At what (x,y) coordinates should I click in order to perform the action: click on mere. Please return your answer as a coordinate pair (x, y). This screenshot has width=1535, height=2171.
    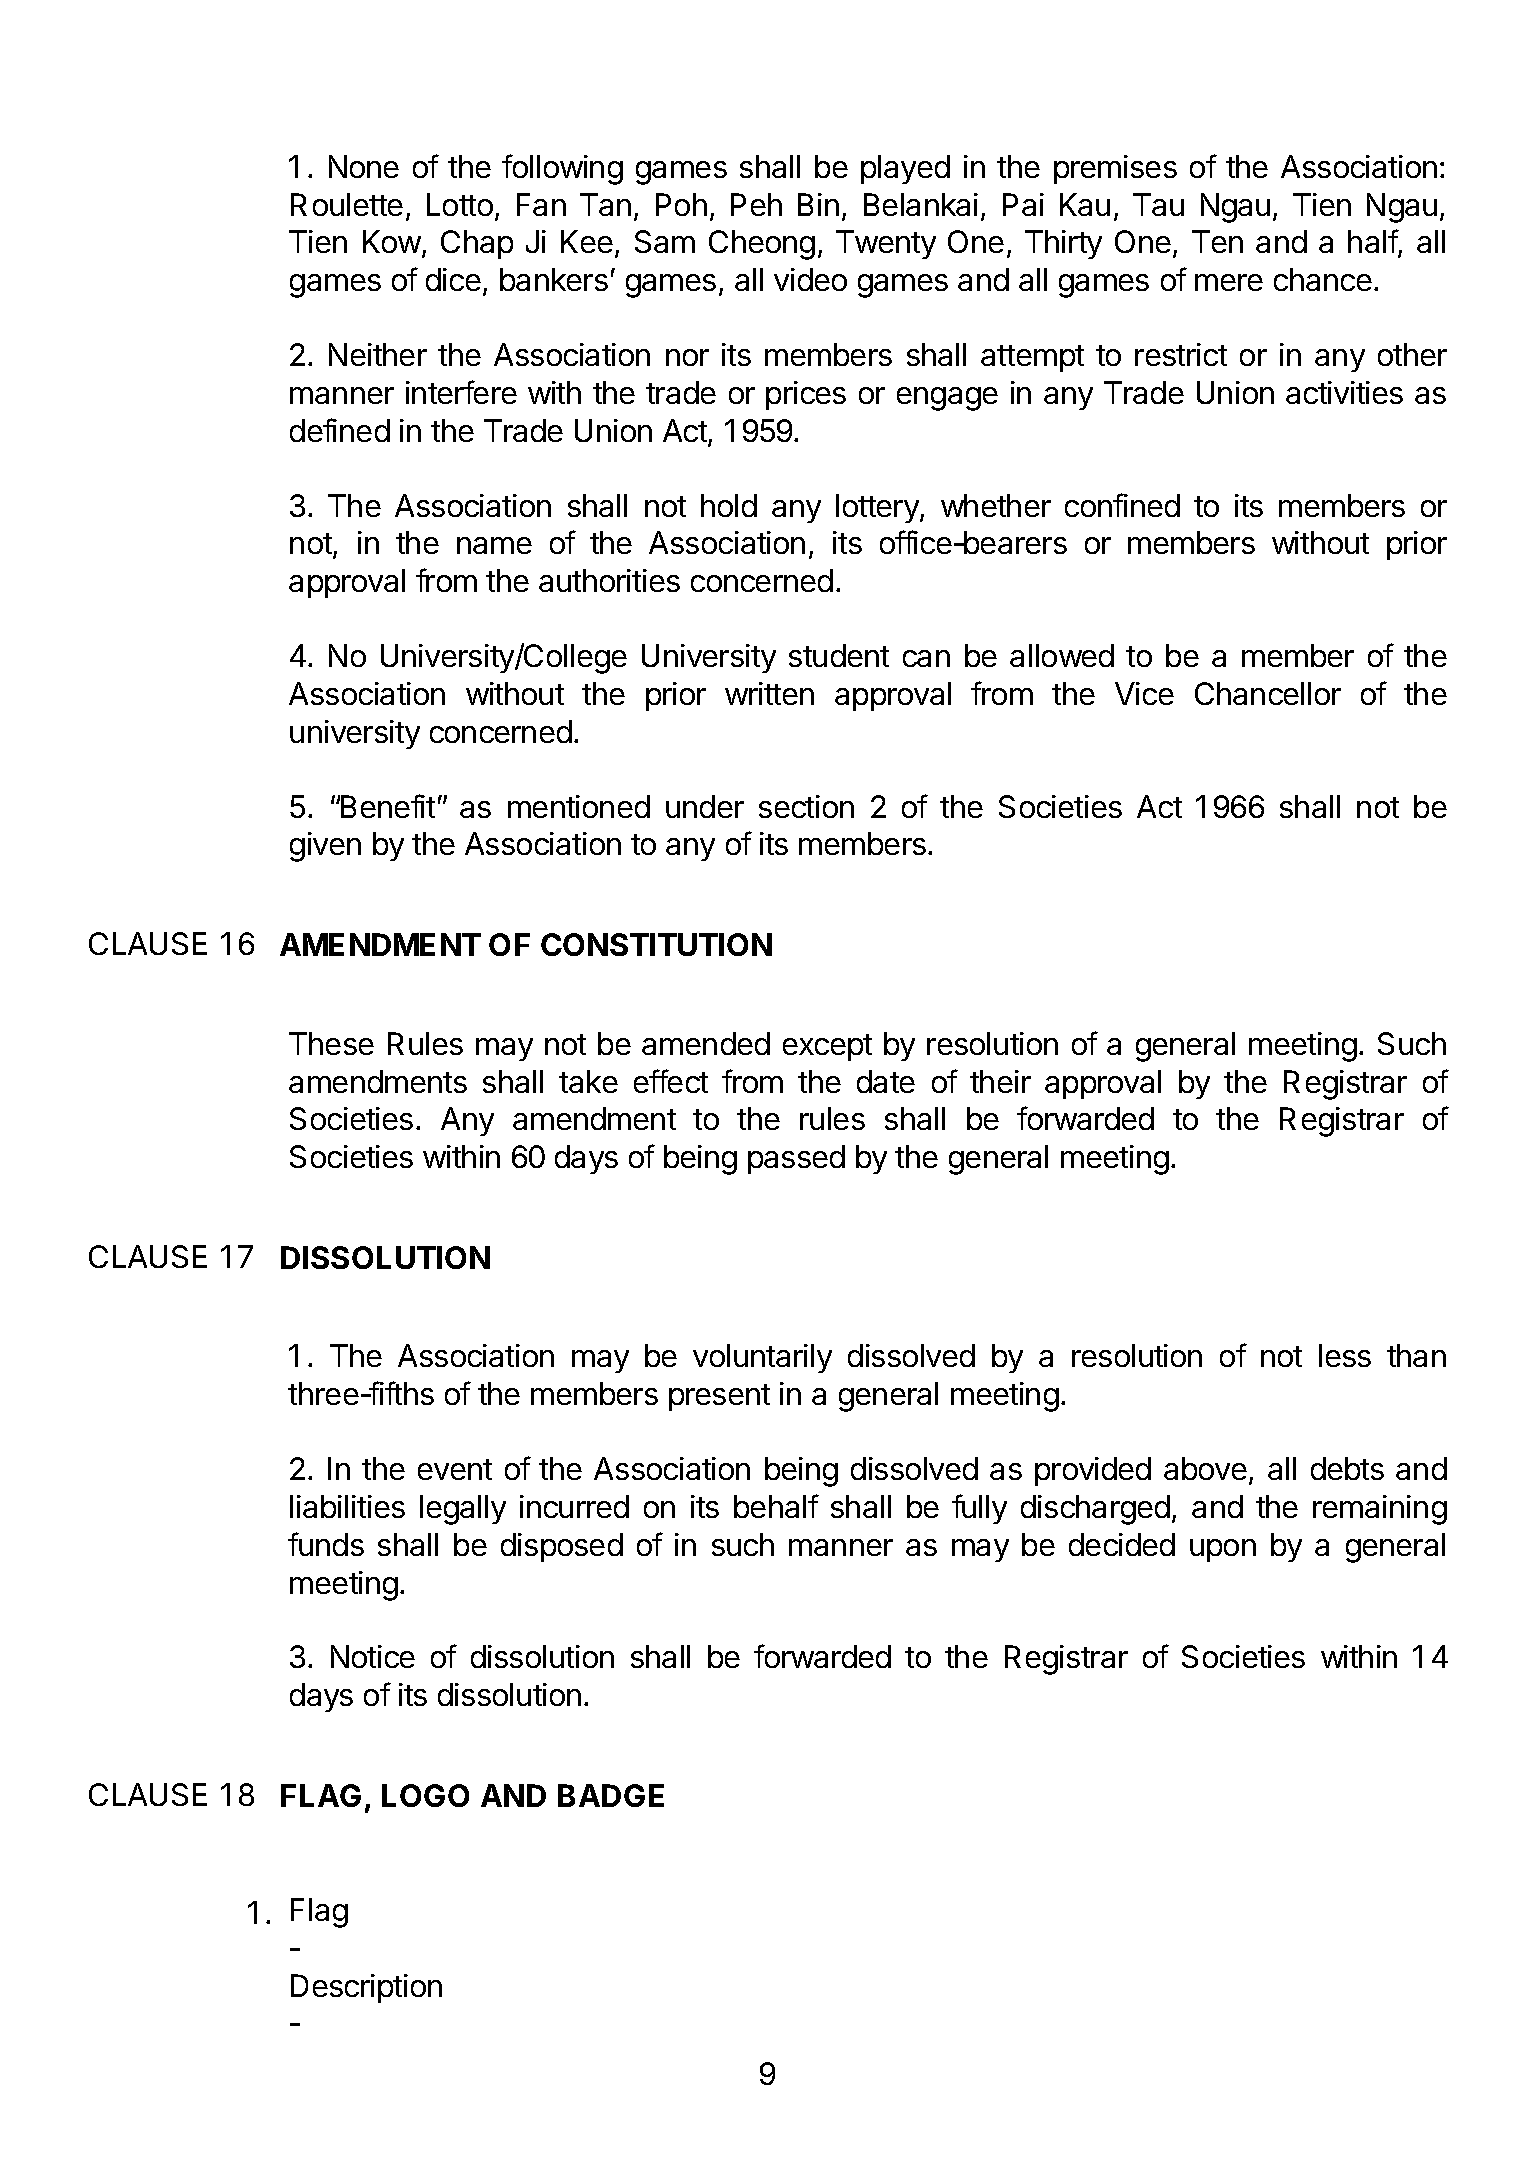
    Looking at the image, I should click on (1229, 282).
